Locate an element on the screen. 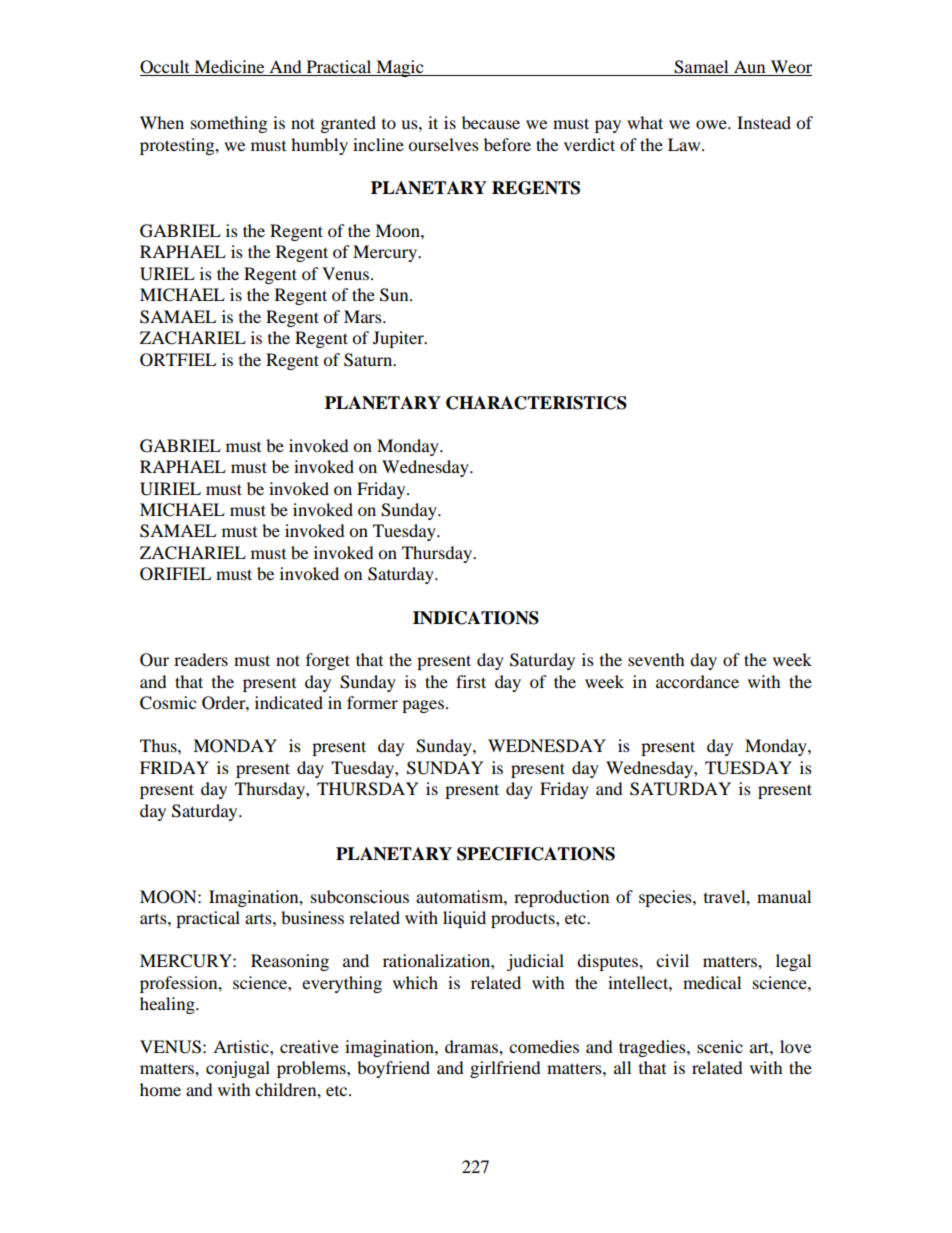 The image size is (952, 1233). species is located at coordinates (666, 898).
